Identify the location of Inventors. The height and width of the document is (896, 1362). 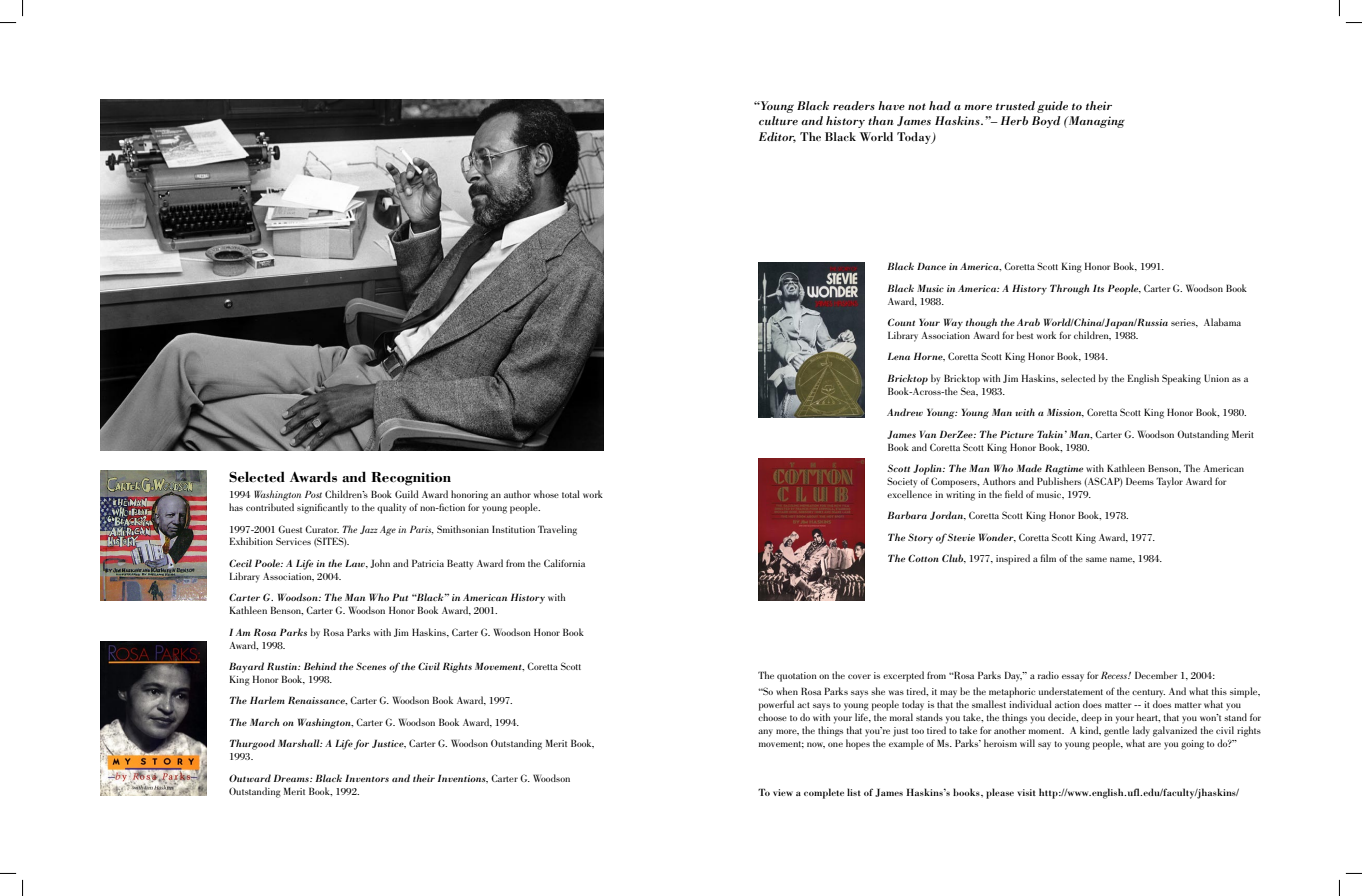
(367, 778).
